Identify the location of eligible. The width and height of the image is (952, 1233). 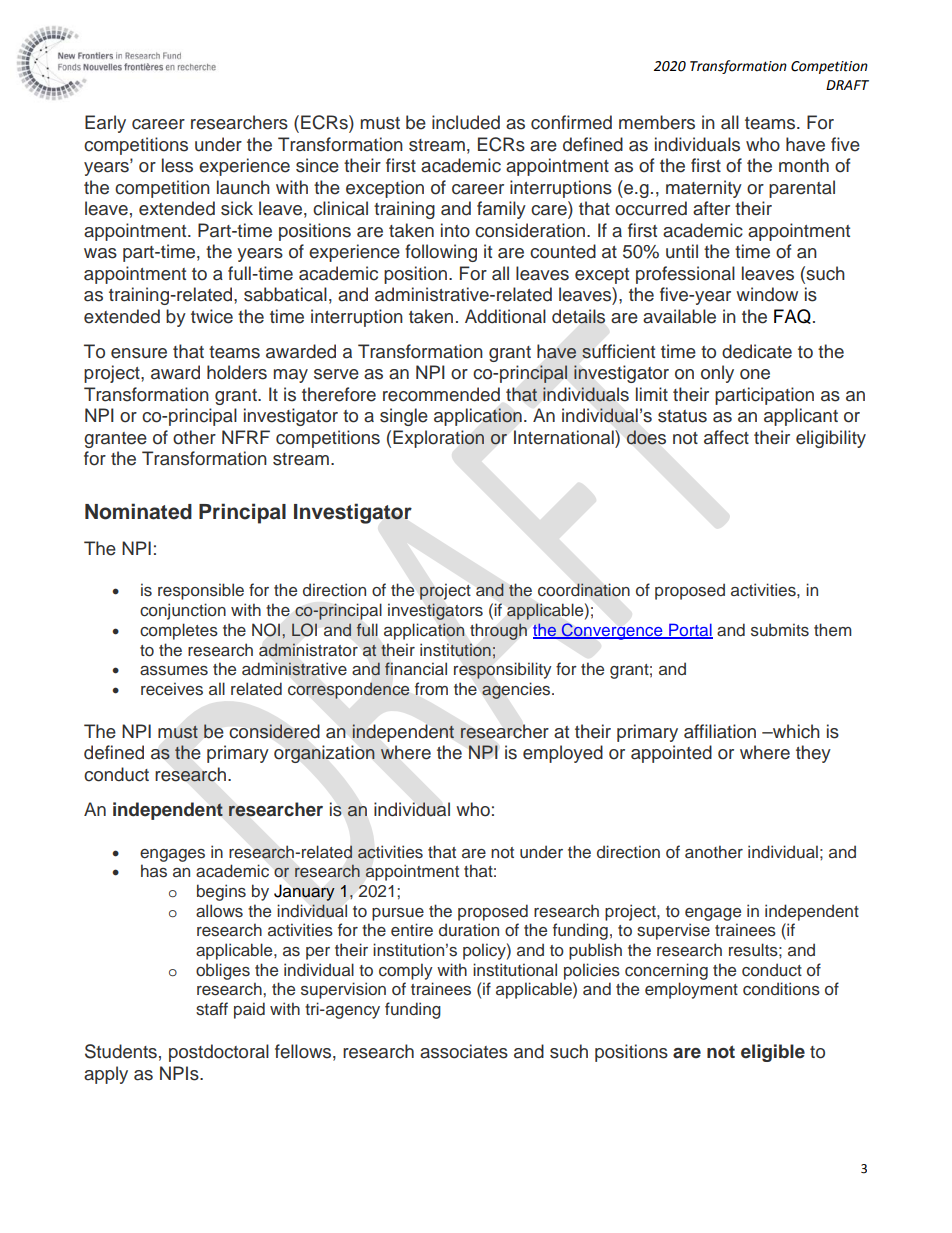
(773, 1053).
